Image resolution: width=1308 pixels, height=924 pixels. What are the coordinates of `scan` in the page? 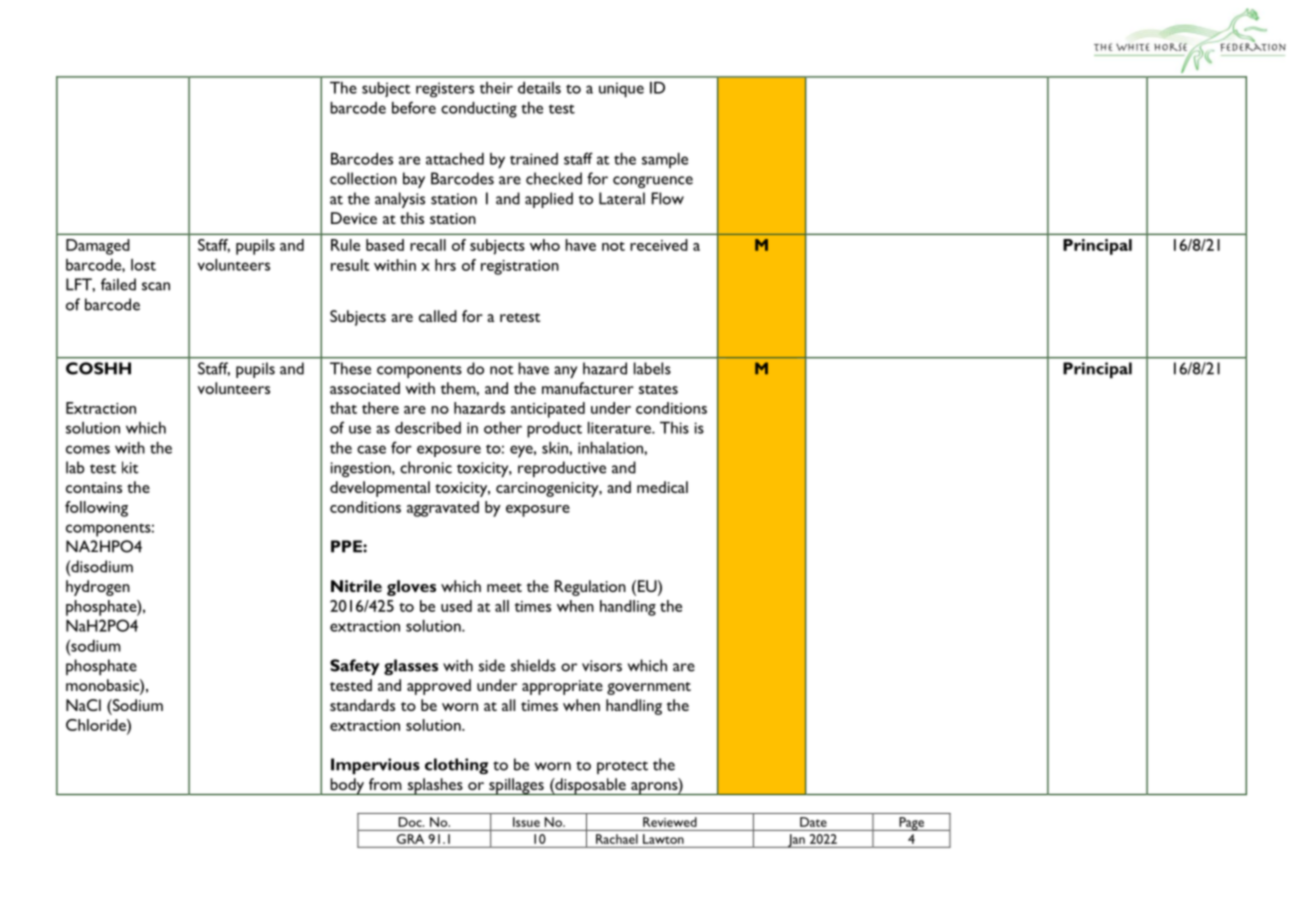 It's located at (156, 286).
